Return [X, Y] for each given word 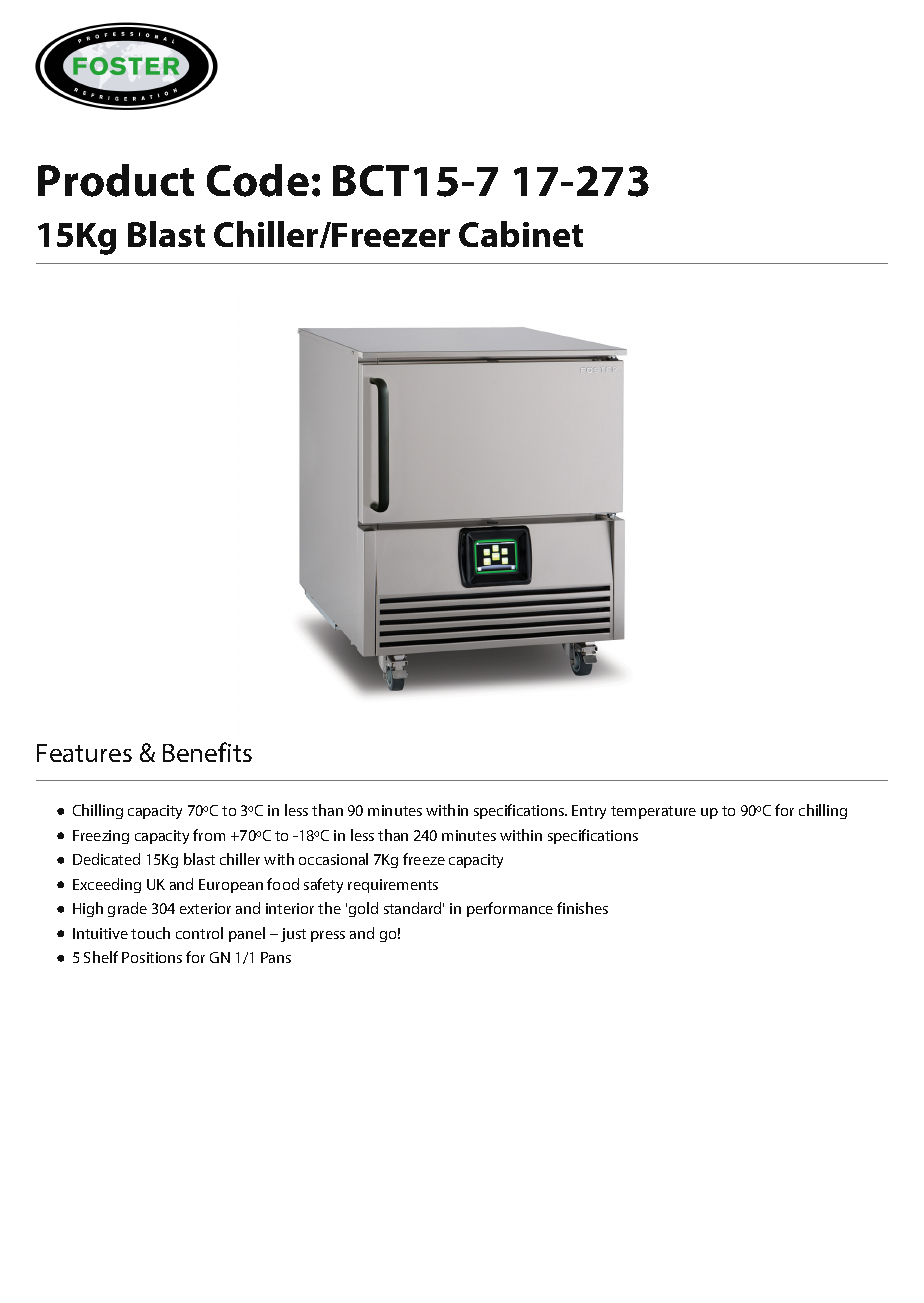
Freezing [101, 837]
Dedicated [106, 859]
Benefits [207, 752]
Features [84, 753]
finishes [582, 908]
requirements [393, 886]
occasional [333, 859]
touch [150, 933]
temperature [653, 812]
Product [116, 180]
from [209, 835]
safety [323, 885]
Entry [589, 812]
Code [258, 180]
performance [510, 909]
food [283, 884]
